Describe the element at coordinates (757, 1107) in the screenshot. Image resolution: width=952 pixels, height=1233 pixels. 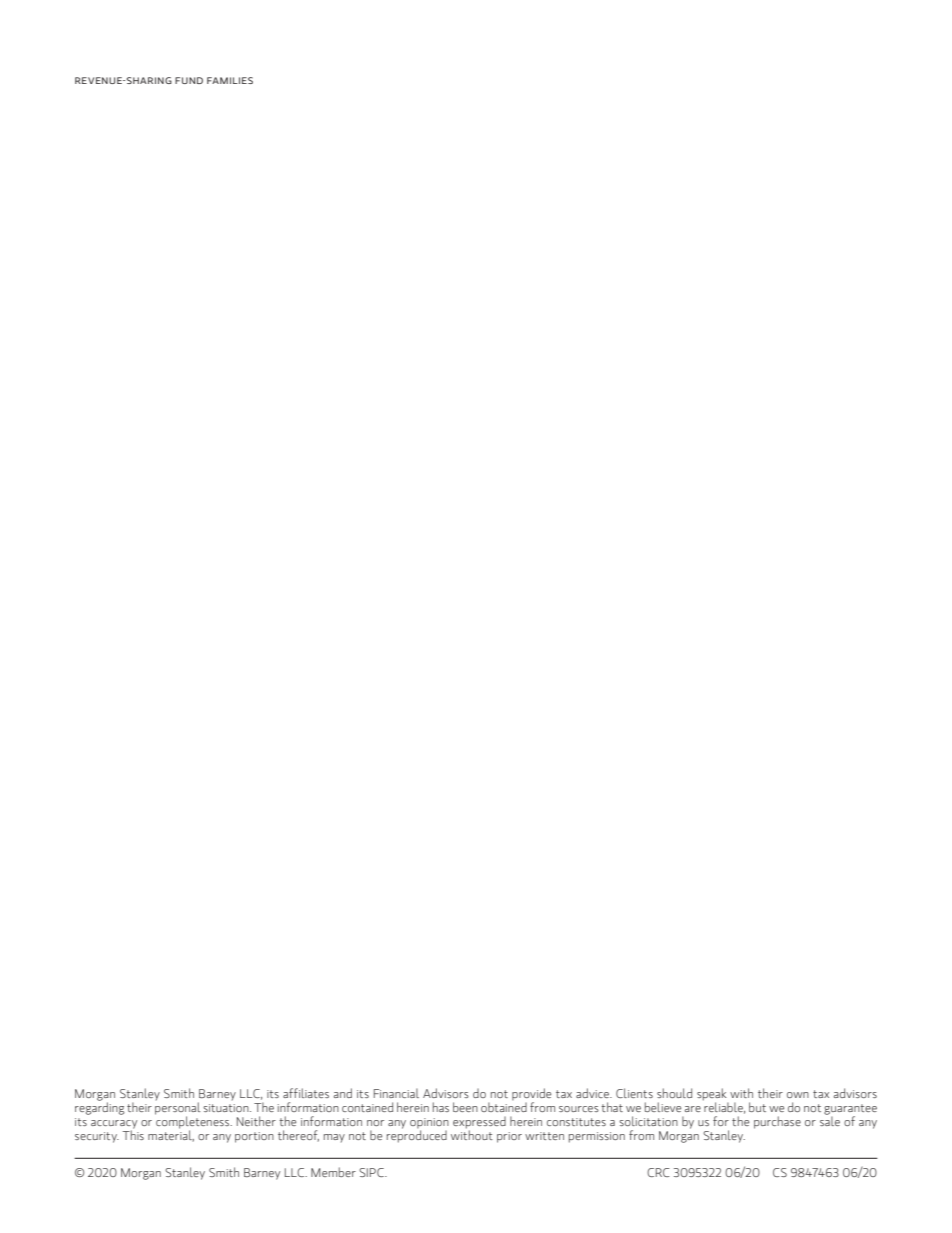
I see `but` at that location.
